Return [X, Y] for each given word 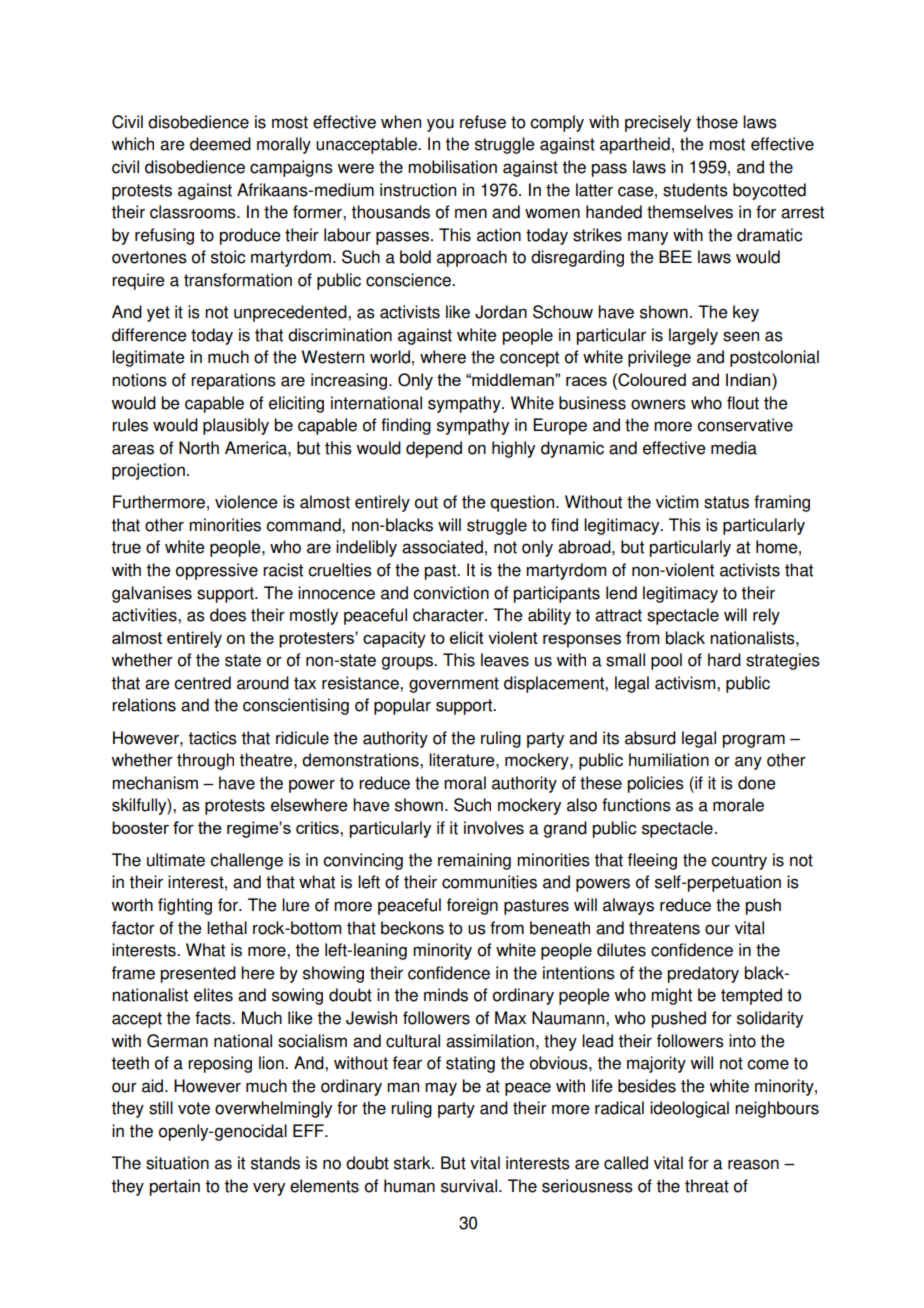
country [739, 862]
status [726, 502]
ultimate [176, 860]
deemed [220, 144]
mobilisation [452, 167]
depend [434, 449]
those [717, 122]
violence [246, 502]
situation [177, 1163]
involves [494, 828]
